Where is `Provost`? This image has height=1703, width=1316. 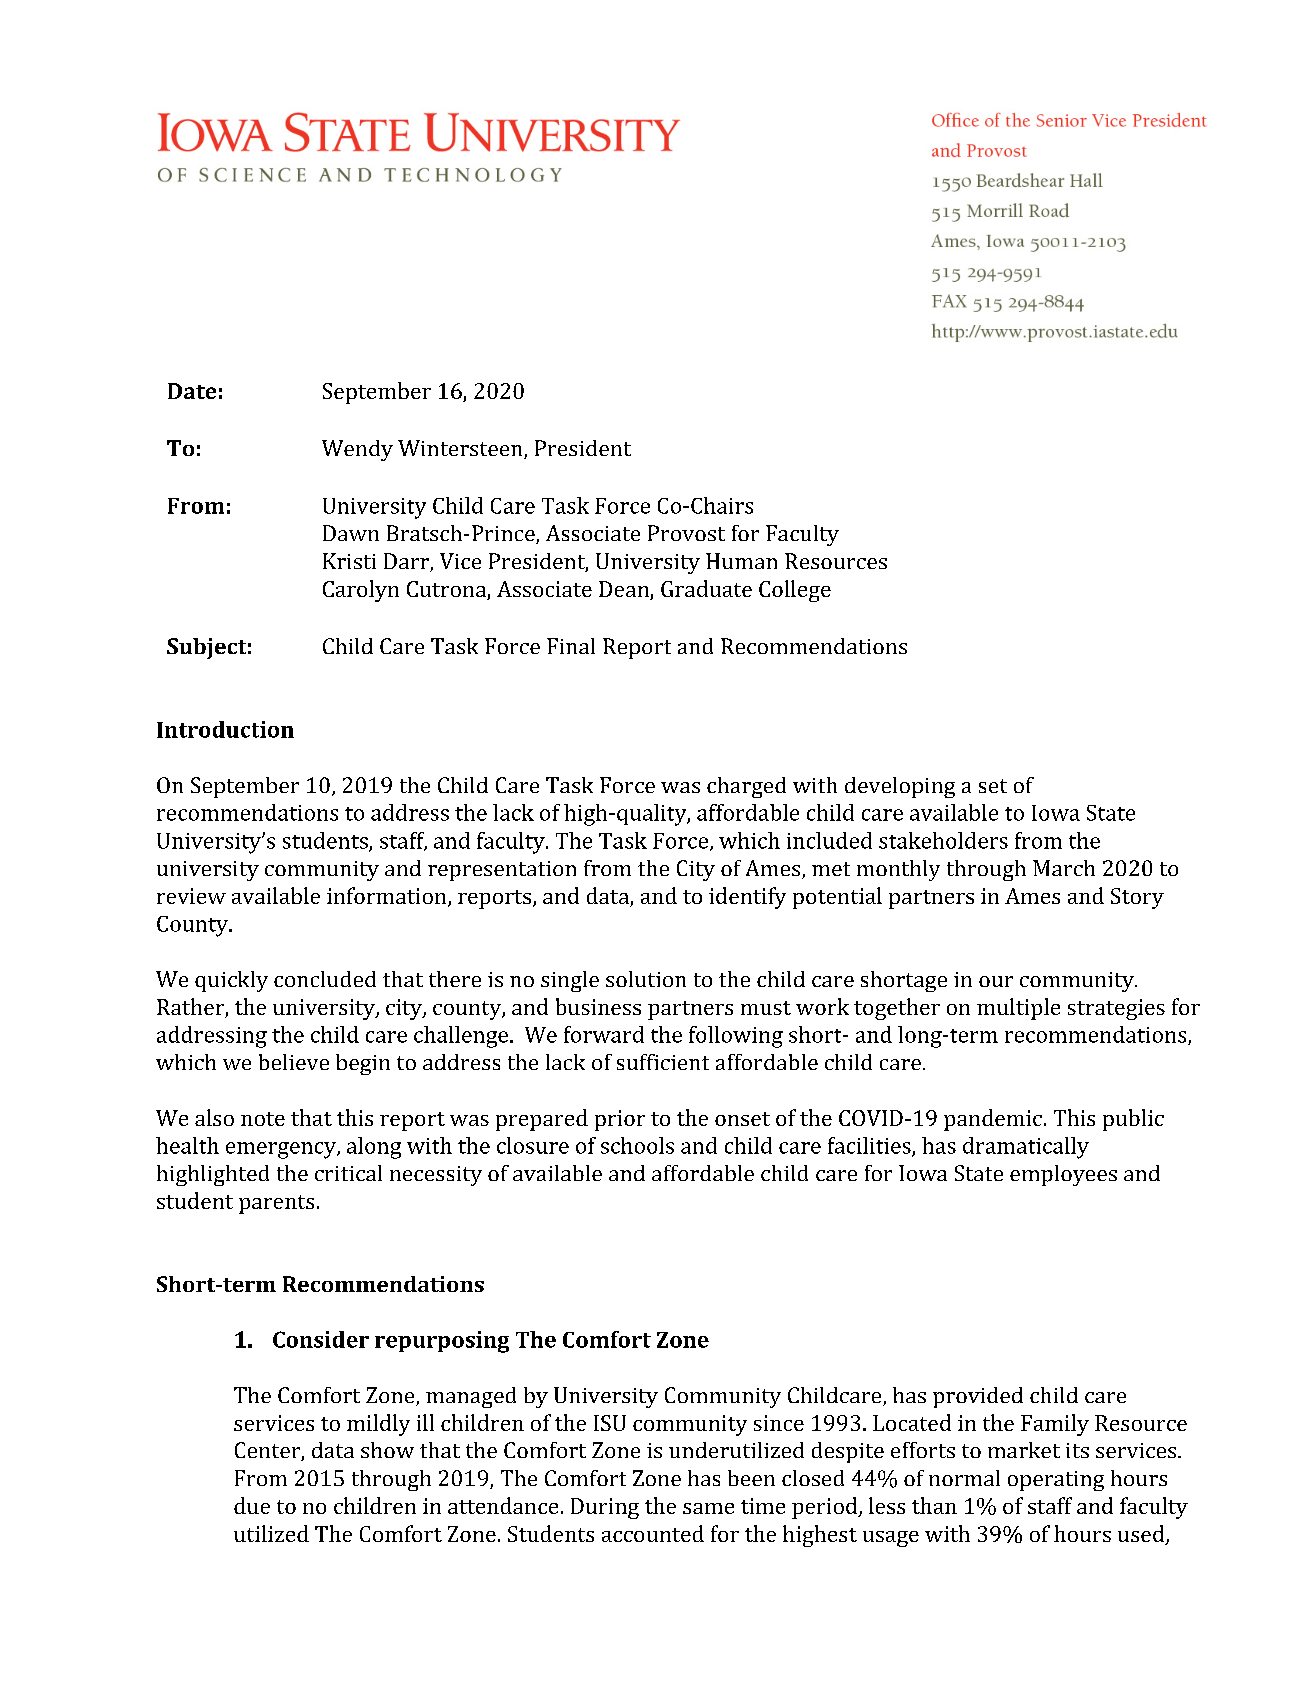 Provost is located at coordinates (686, 533).
